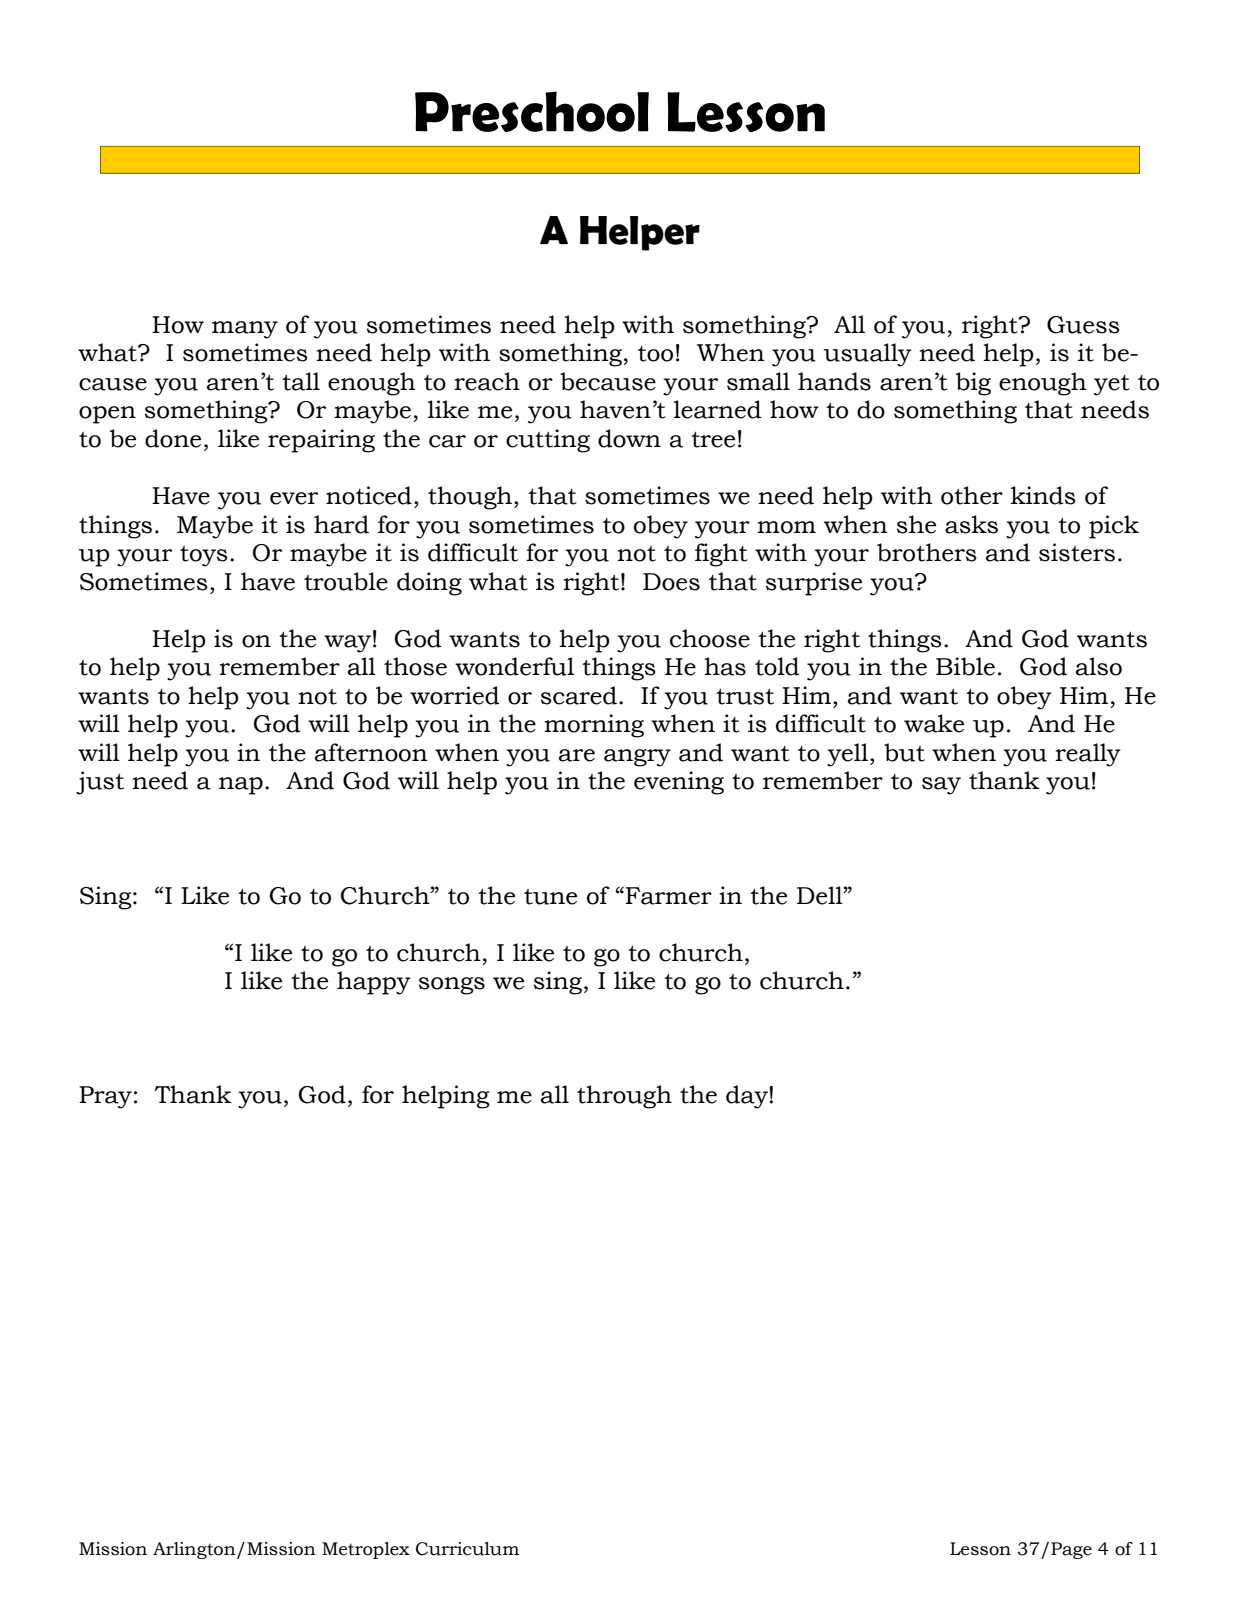 Image resolution: width=1240 pixels, height=1605 pixels. What do you see at coordinates (679, 783) in the page?
I see `evening` at bounding box center [679, 783].
